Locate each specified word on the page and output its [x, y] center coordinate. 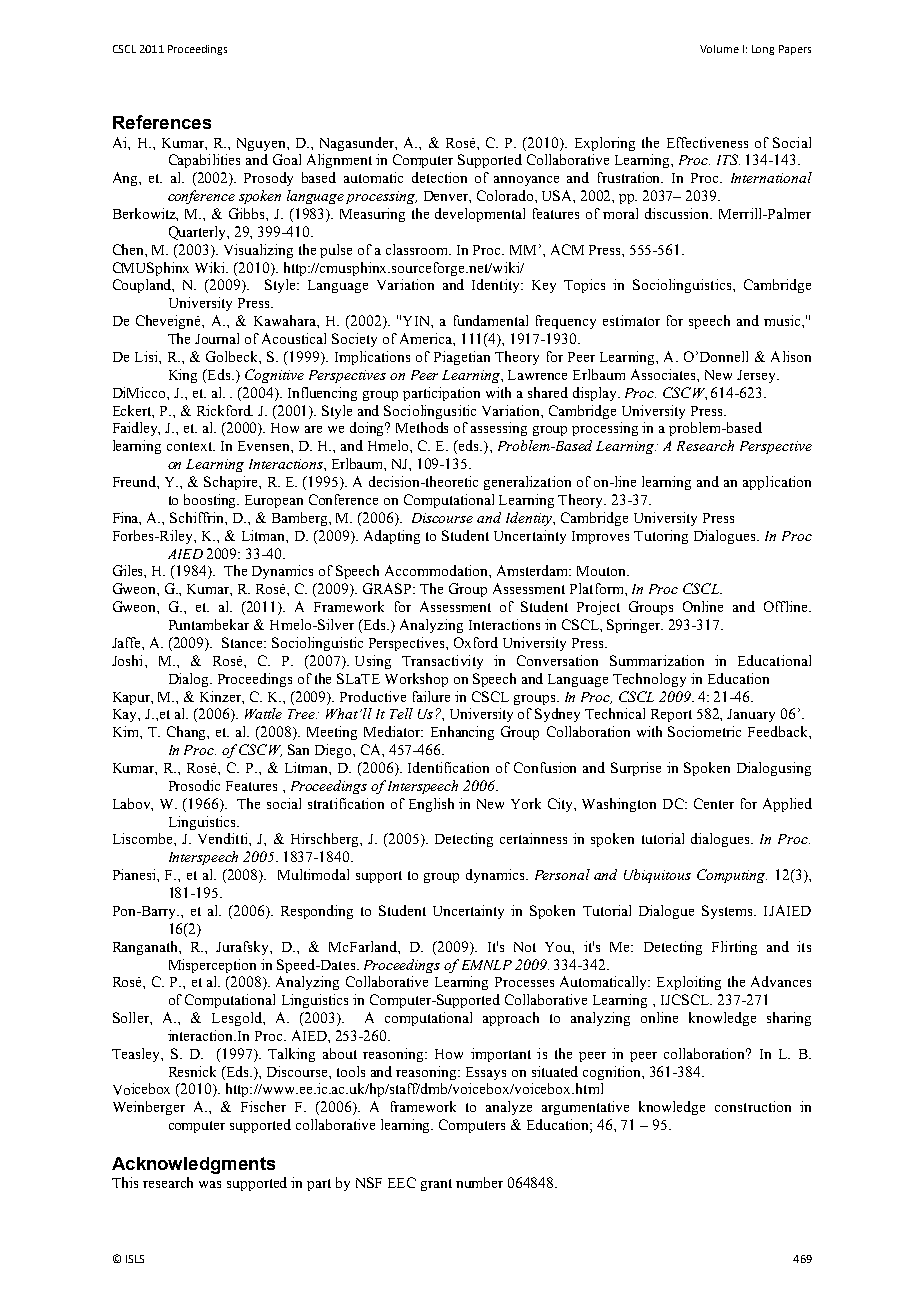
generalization [527, 483]
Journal [217, 338]
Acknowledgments [193, 1165]
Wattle [263, 713]
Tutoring [661, 537]
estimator [631, 320]
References [162, 122]
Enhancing [462, 733]
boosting [211, 501]
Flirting [734, 948]
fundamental [491, 320]
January [751, 715]
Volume [719, 49]
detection [439, 177]
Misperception [212, 966]
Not [525, 947]
